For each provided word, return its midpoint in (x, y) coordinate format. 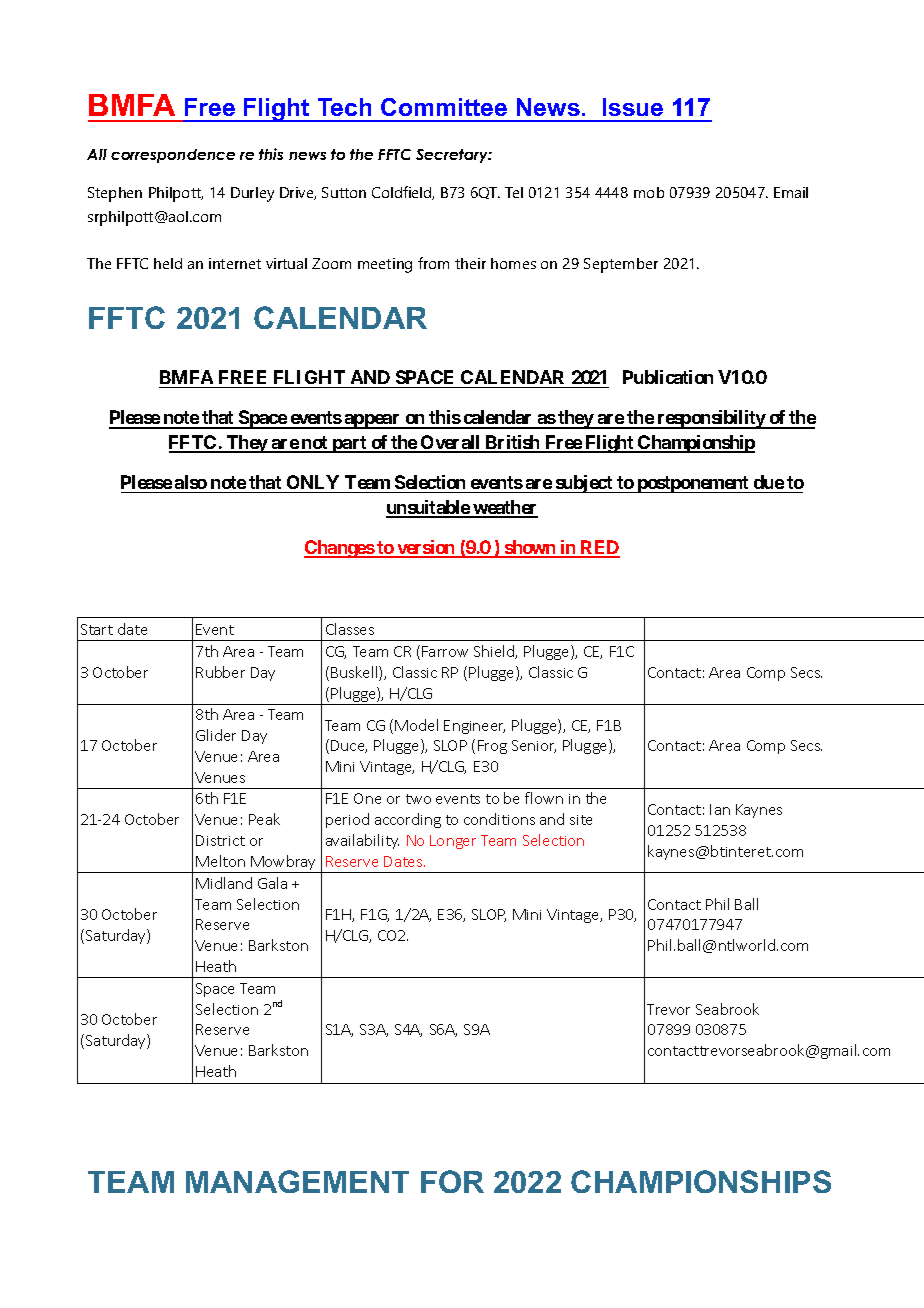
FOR (452, 1181)
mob (649, 192)
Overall (451, 443)
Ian (720, 809)
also (191, 482)
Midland (224, 883)
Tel (514, 192)
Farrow (445, 651)
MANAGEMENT (297, 1181)
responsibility (711, 419)
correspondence (173, 156)
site (581, 820)
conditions (499, 819)
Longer (453, 842)
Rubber (220, 672)
